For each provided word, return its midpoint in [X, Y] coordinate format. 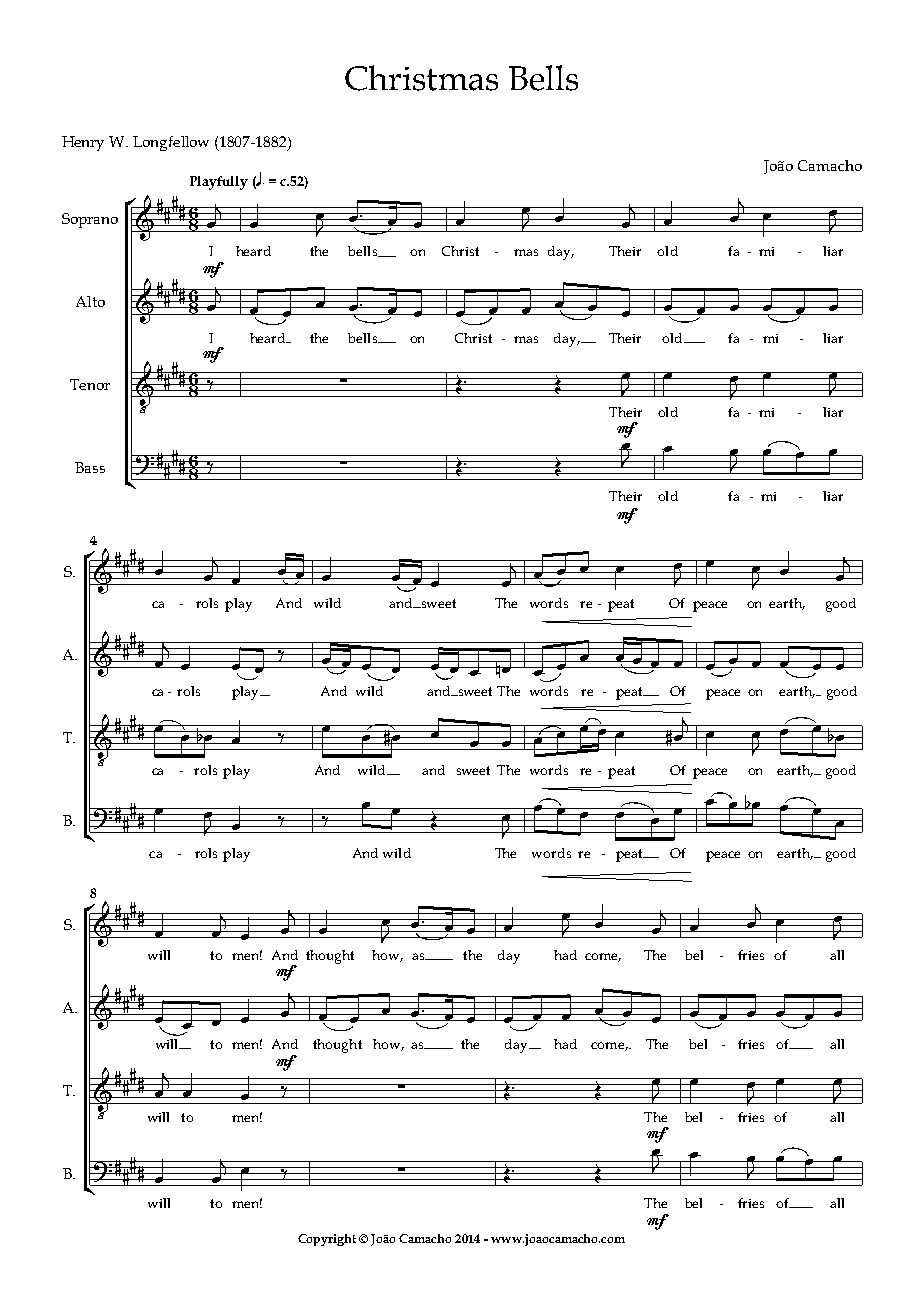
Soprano [90, 220]
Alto [90, 301]
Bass [90, 467]
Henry [83, 143]
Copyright [327, 1240]
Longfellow [171, 143]
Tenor [90, 384]
